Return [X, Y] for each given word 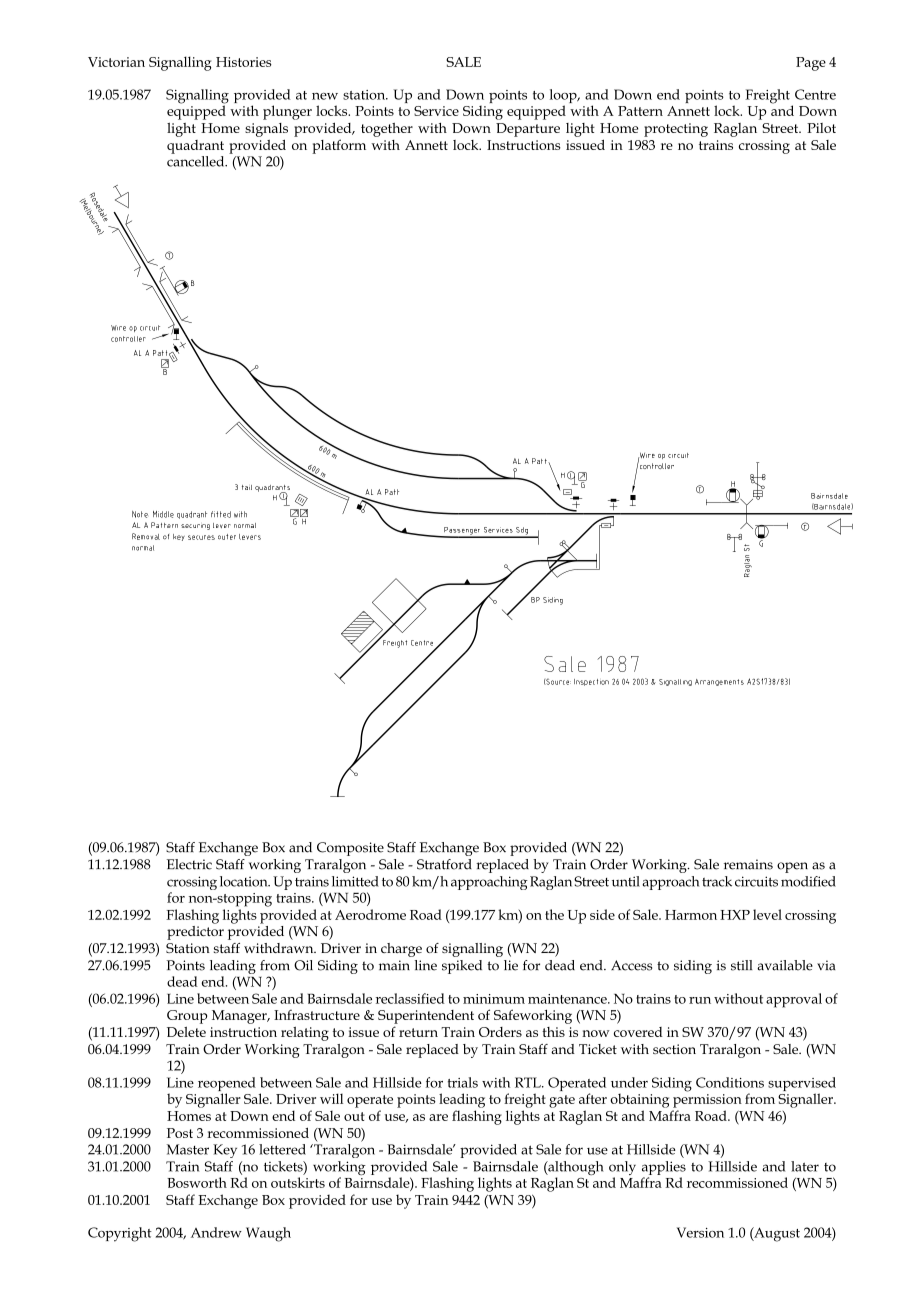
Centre [815, 94]
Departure [528, 130]
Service [436, 111]
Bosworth [197, 1182]
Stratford [444, 864]
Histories [244, 62]
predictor [195, 931]
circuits [756, 881]
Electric [189, 864]
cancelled [197, 161]
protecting [676, 130]
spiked [462, 967]
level [767, 914]
